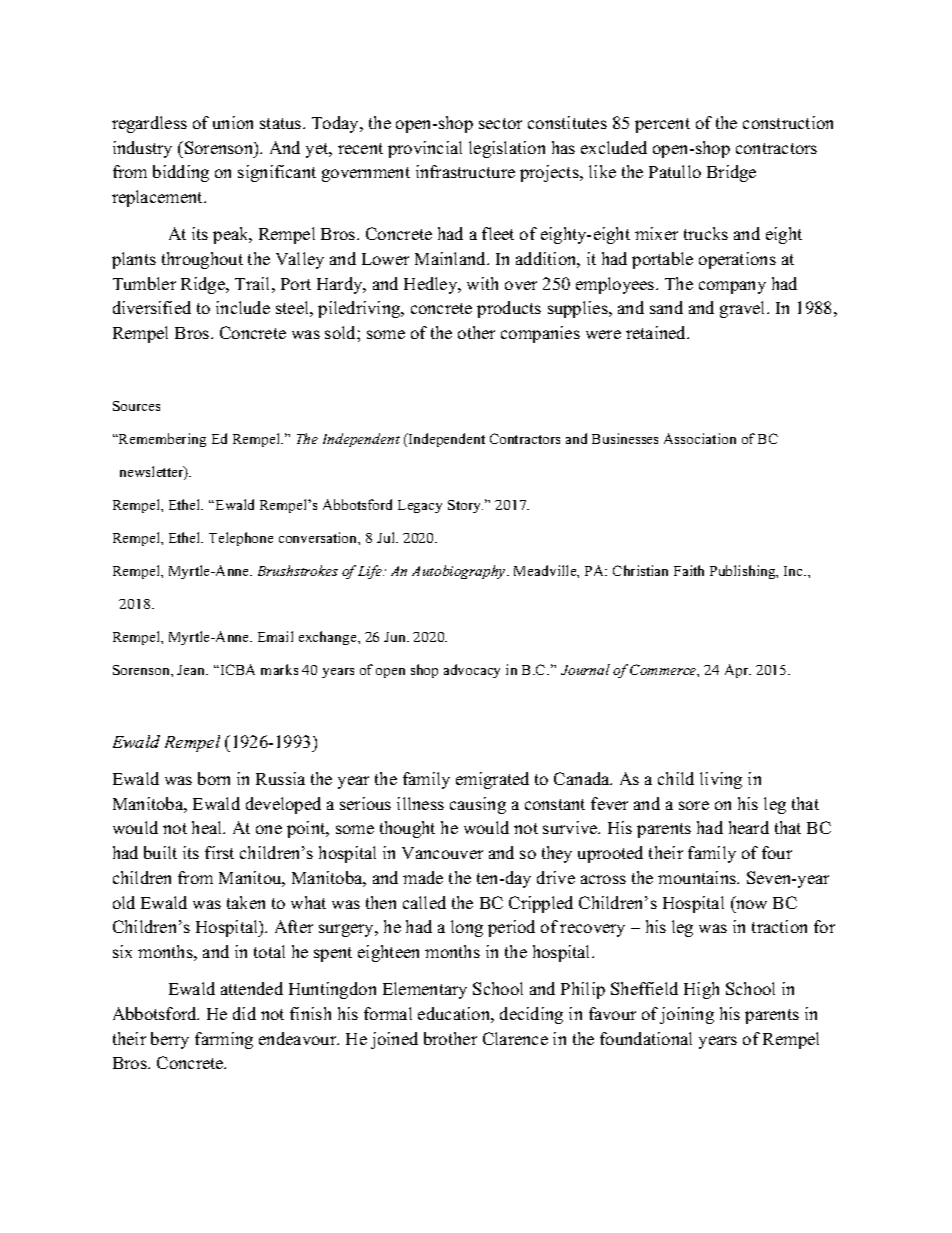 The image size is (952, 1233). I want to click on born, so click(214, 778).
